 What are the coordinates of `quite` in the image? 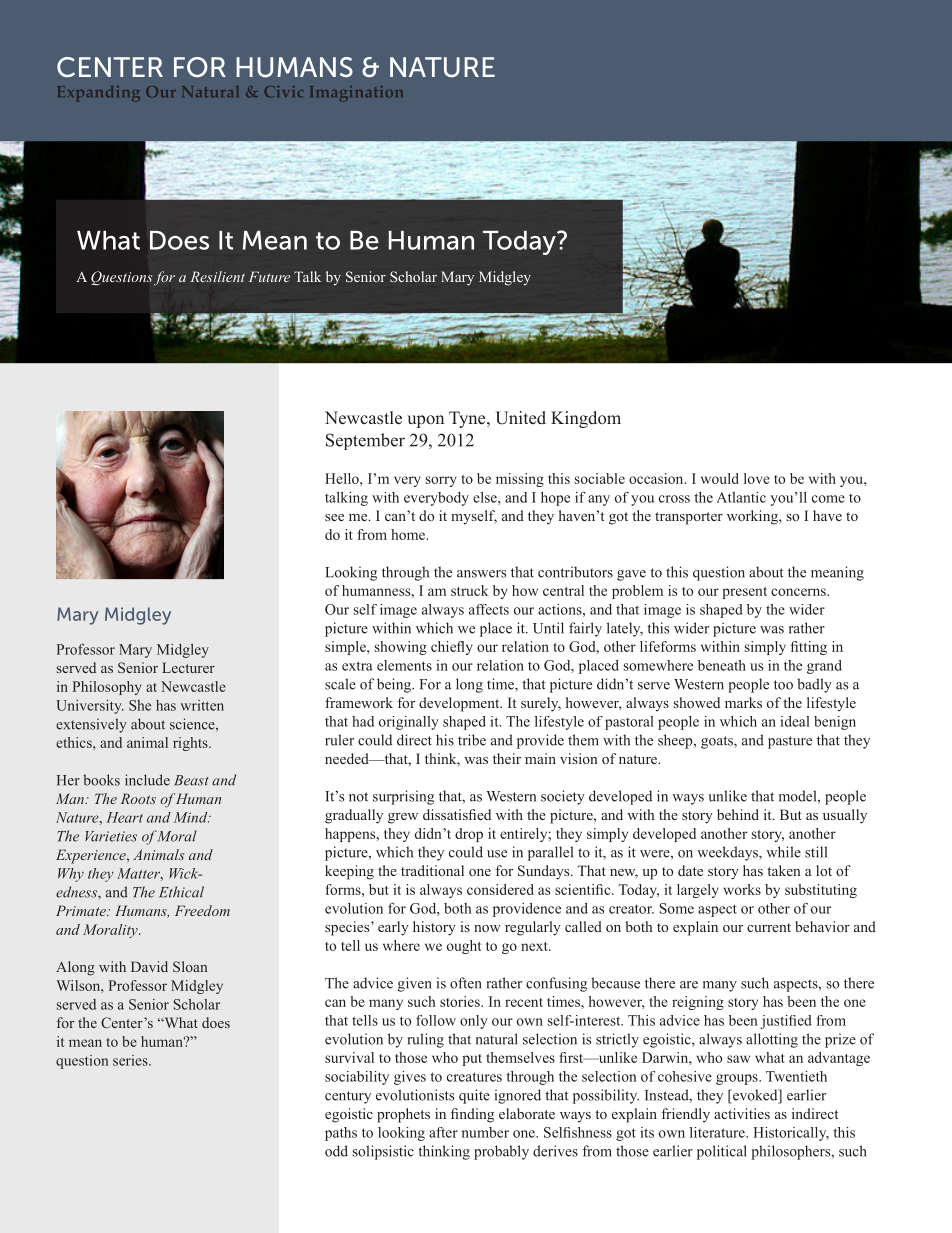 It's located at (474, 1096).
